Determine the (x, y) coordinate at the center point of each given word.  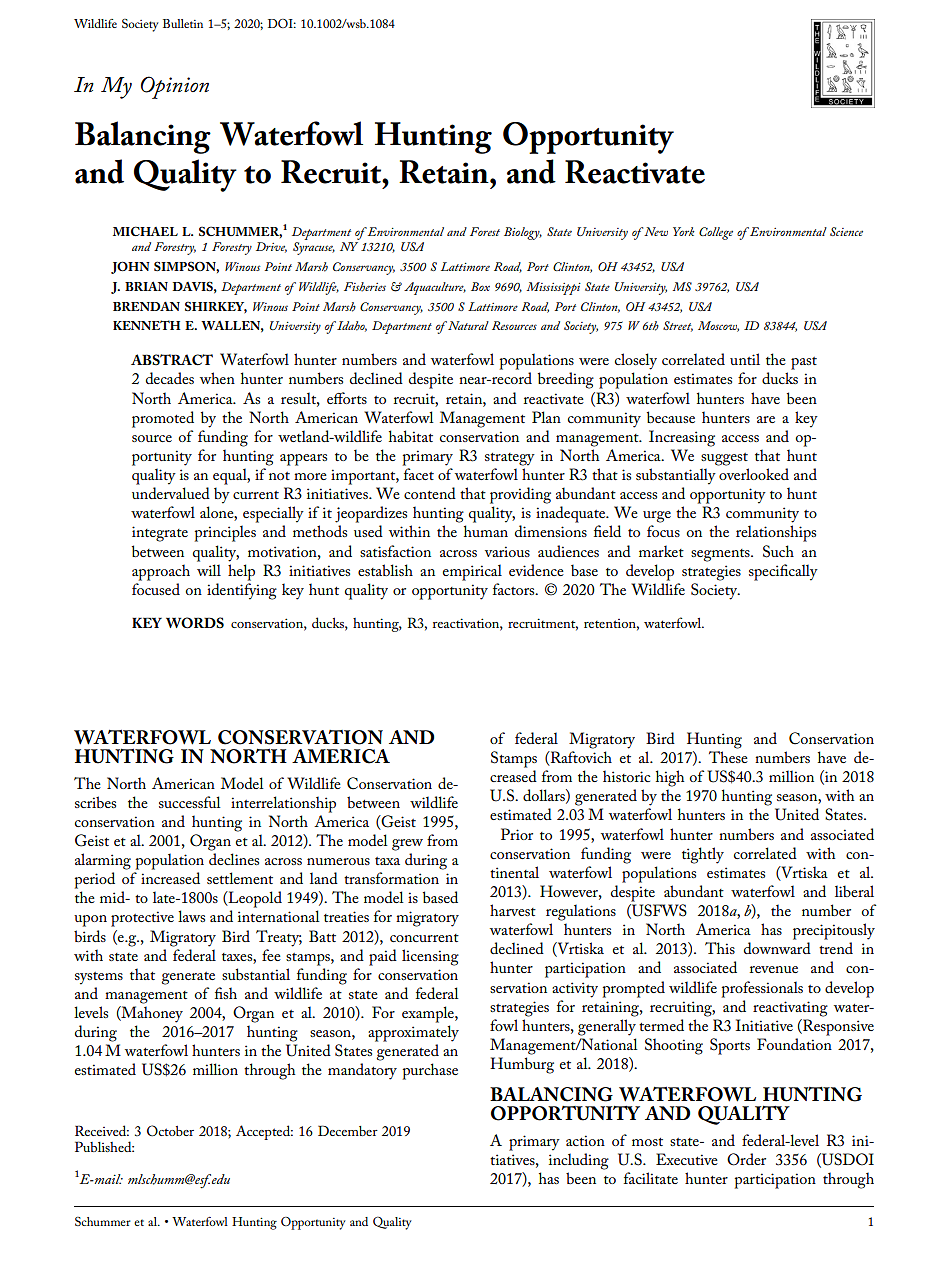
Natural (467, 325)
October (170, 1131)
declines (234, 859)
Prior (517, 834)
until (745, 359)
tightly (703, 855)
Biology (523, 233)
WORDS (195, 623)
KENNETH (146, 325)
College (716, 233)
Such (778, 551)
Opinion (175, 87)
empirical (472, 572)
